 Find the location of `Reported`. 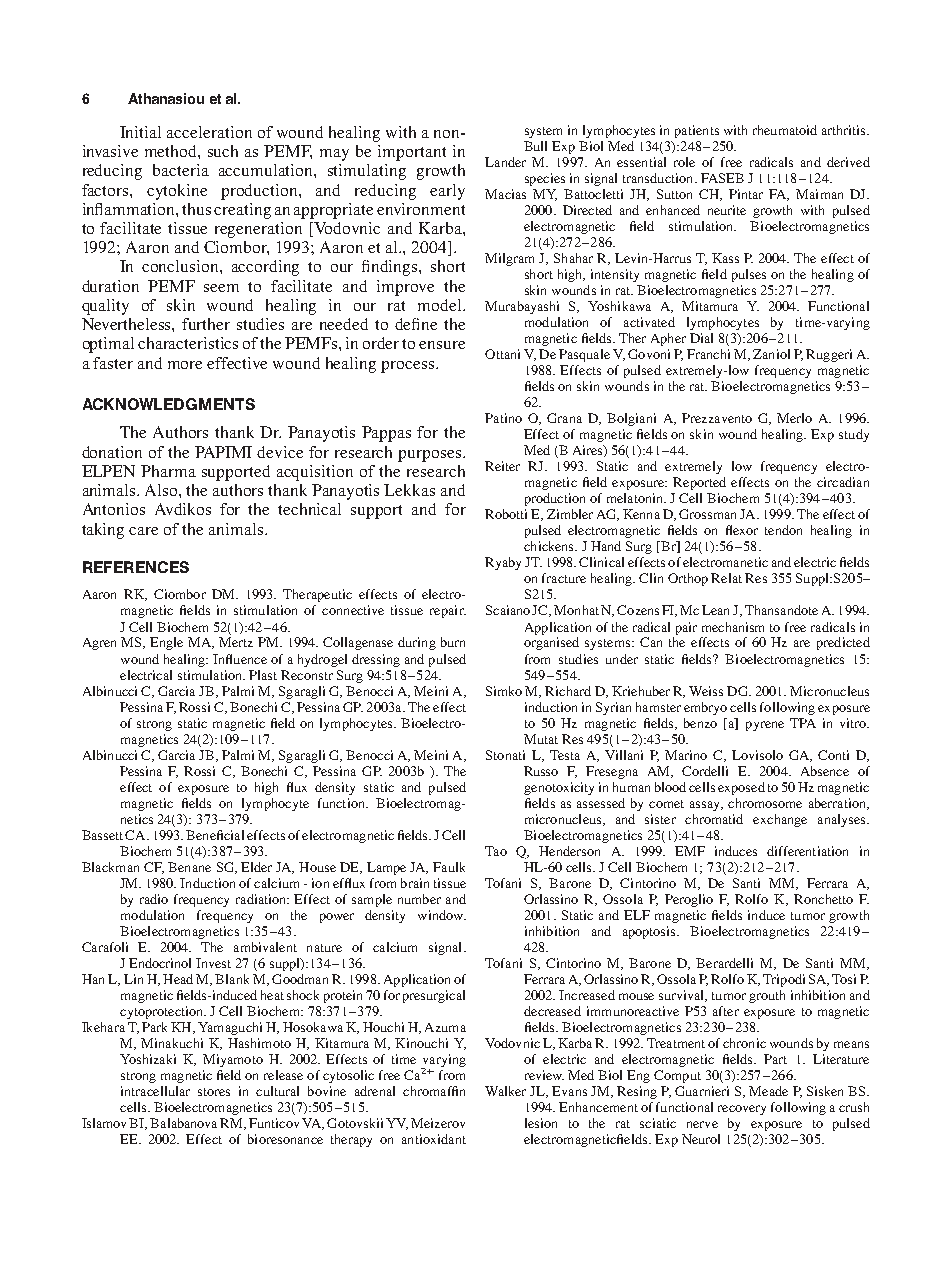

Reported is located at coordinates (699, 483).
